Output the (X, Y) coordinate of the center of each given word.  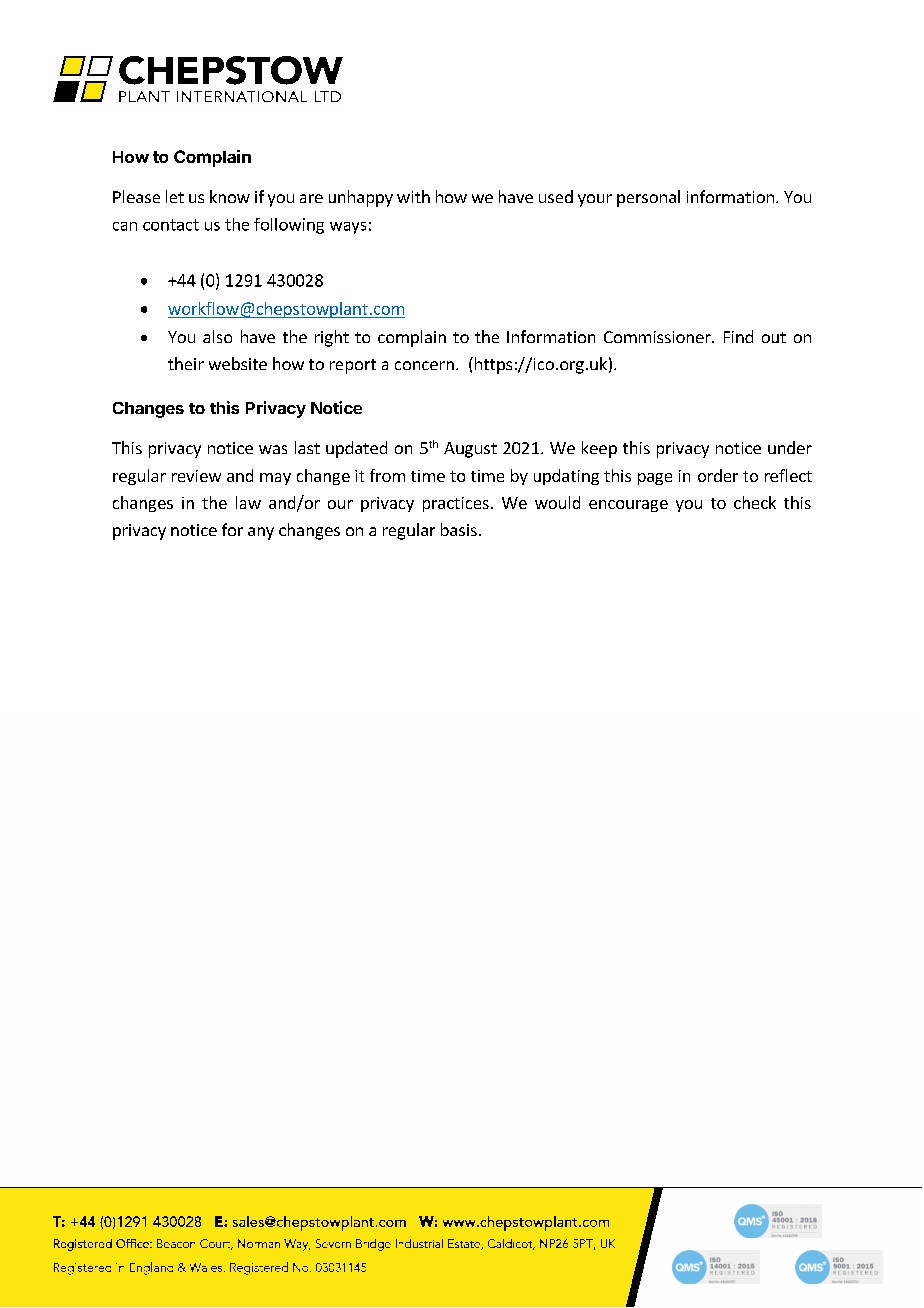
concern (424, 365)
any (261, 533)
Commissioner (658, 337)
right (332, 338)
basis (459, 529)
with (413, 196)
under (790, 447)
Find (738, 336)
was (273, 449)
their (186, 363)
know (230, 196)
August (470, 450)
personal (648, 198)
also (217, 336)
